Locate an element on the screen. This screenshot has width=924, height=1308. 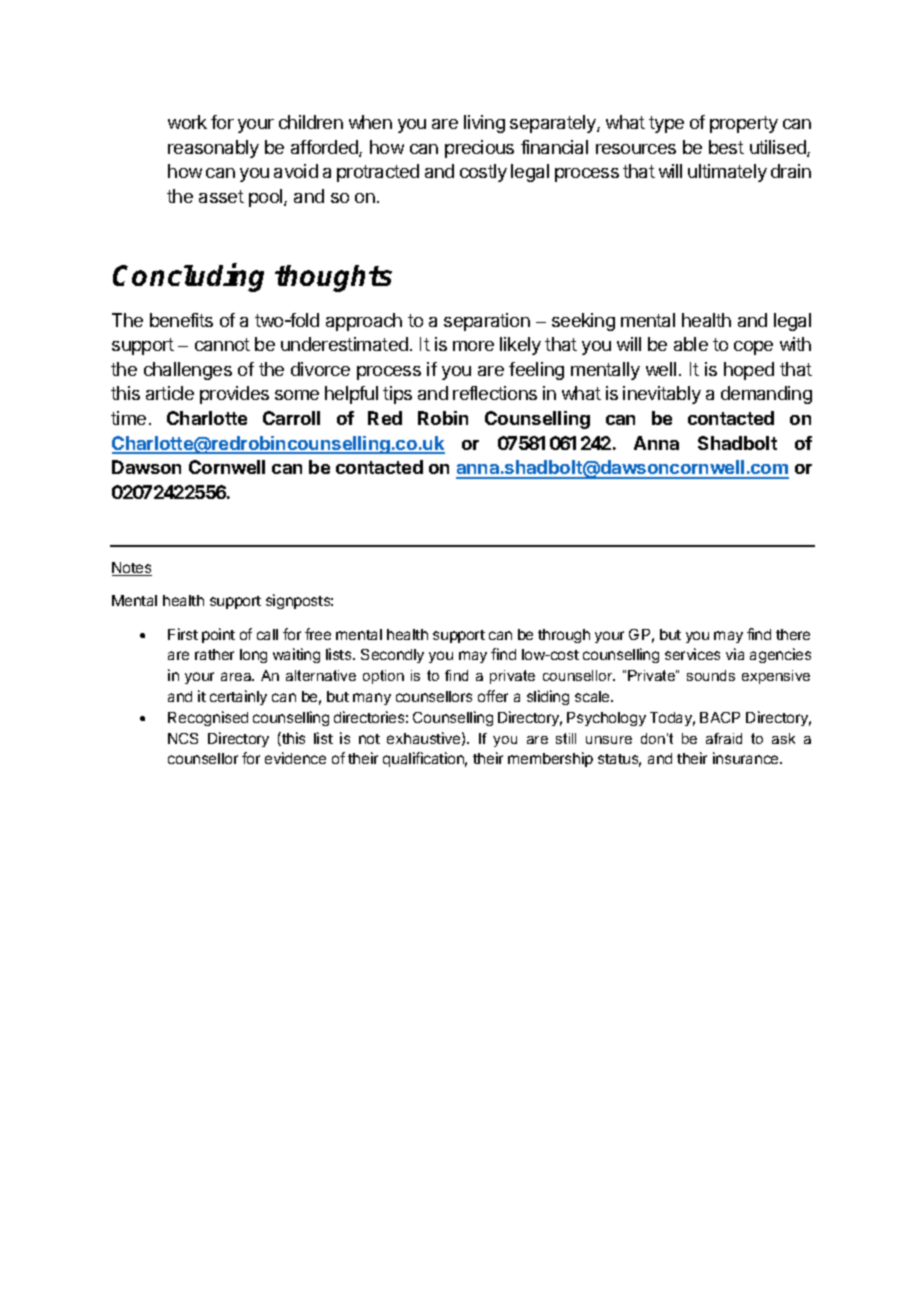
time is located at coordinates (128, 418).
